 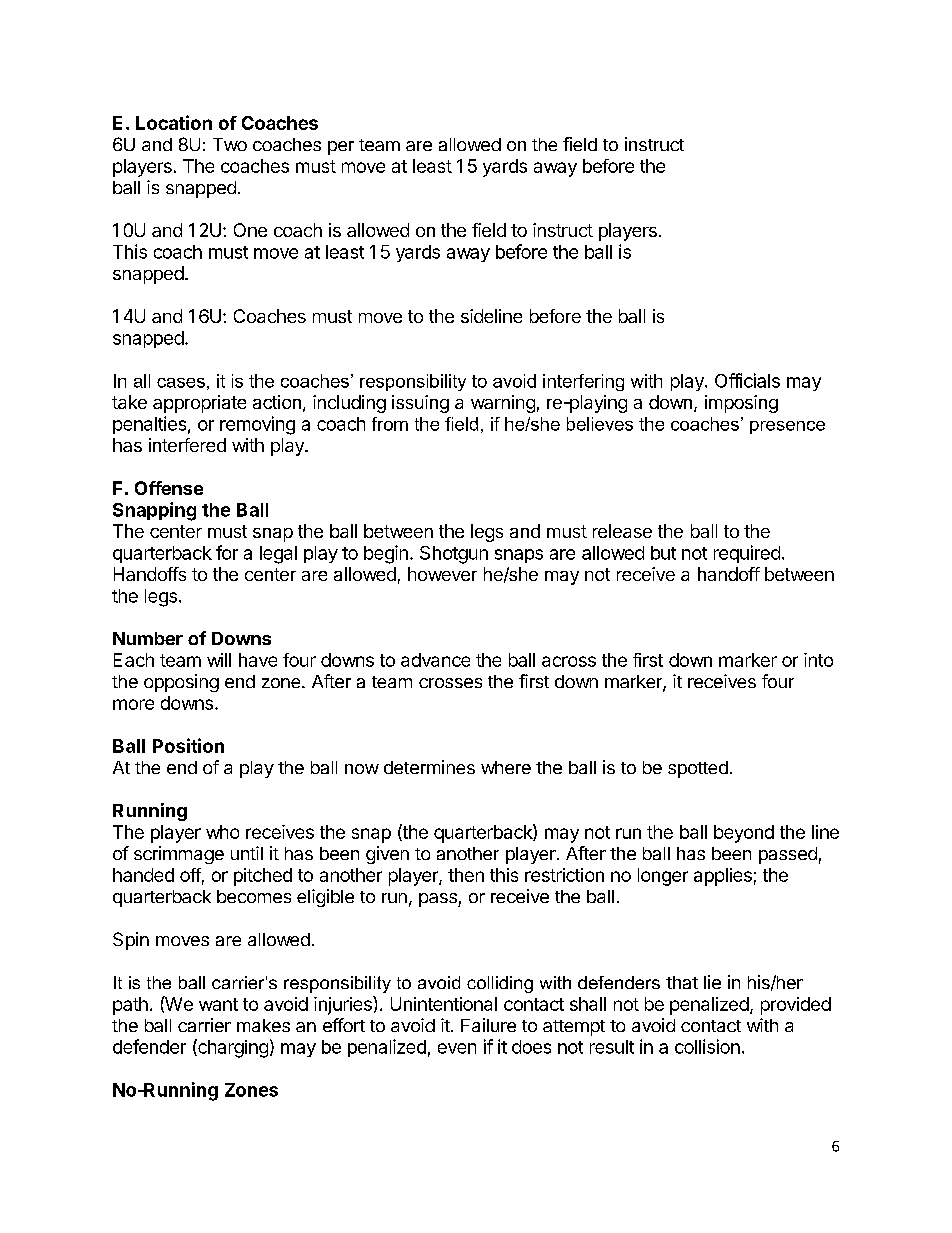 What do you see at coordinates (747, 380) in the screenshot?
I see `Officials` at bounding box center [747, 380].
